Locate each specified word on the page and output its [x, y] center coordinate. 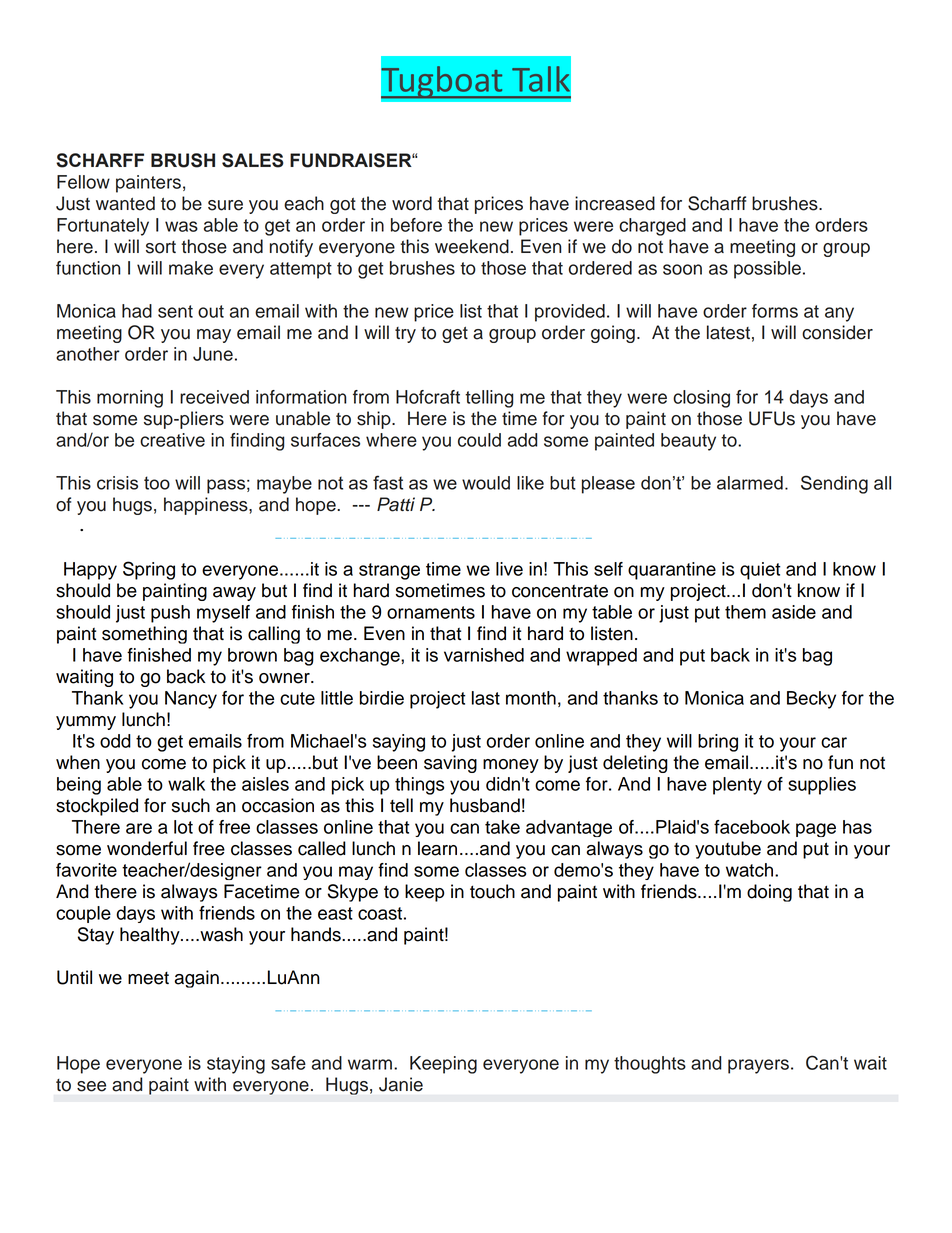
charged [652, 227]
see [91, 1086]
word [412, 203]
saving [450, 764]
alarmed [750, 483]
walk [186, 784]
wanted [125, 203]
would [486, 483]
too [157, 483]
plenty [737, 786]
